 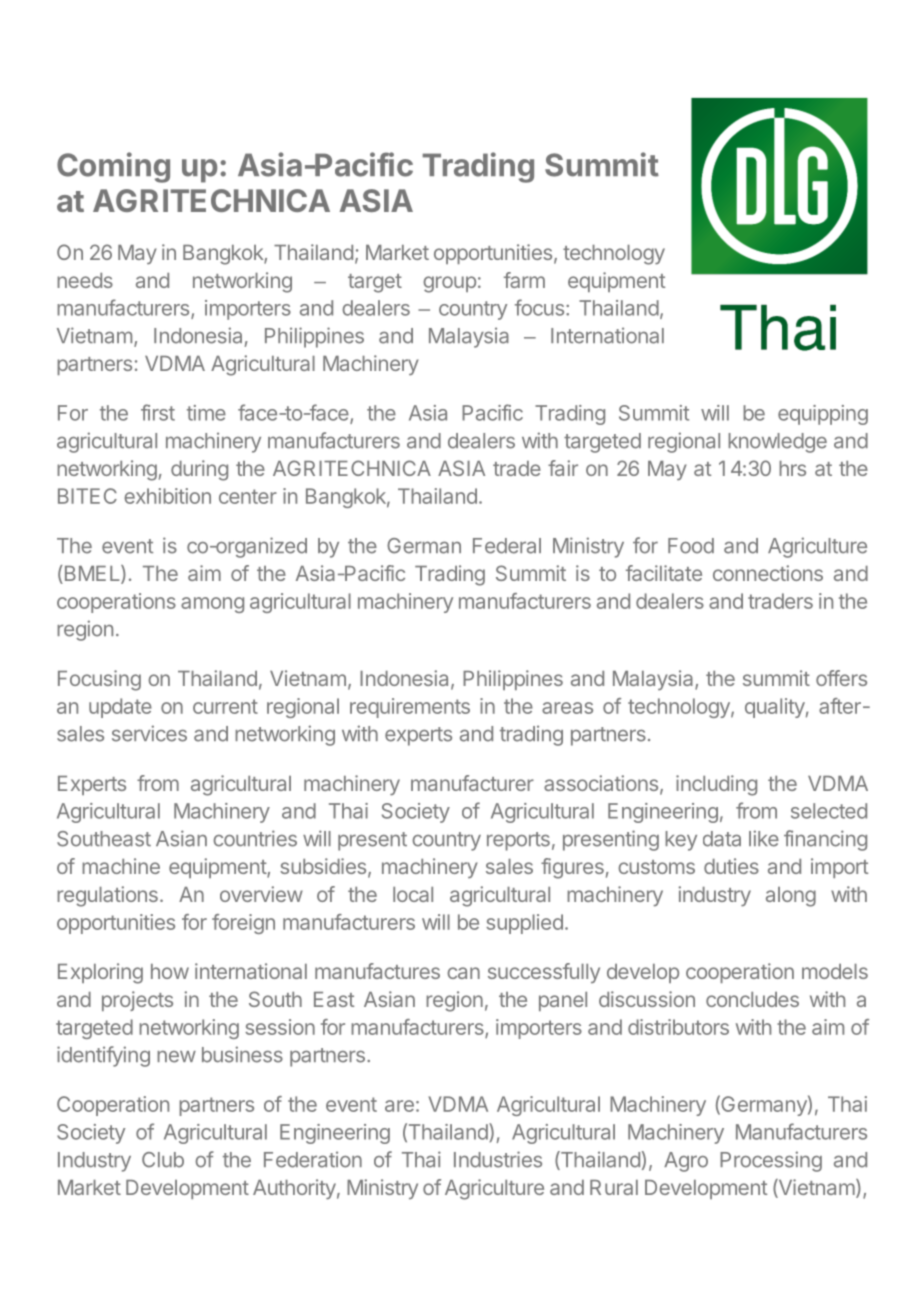 What do you see at coordinates (563, 468) in the page?
I see `fair` at bounding box center [563, 468].
